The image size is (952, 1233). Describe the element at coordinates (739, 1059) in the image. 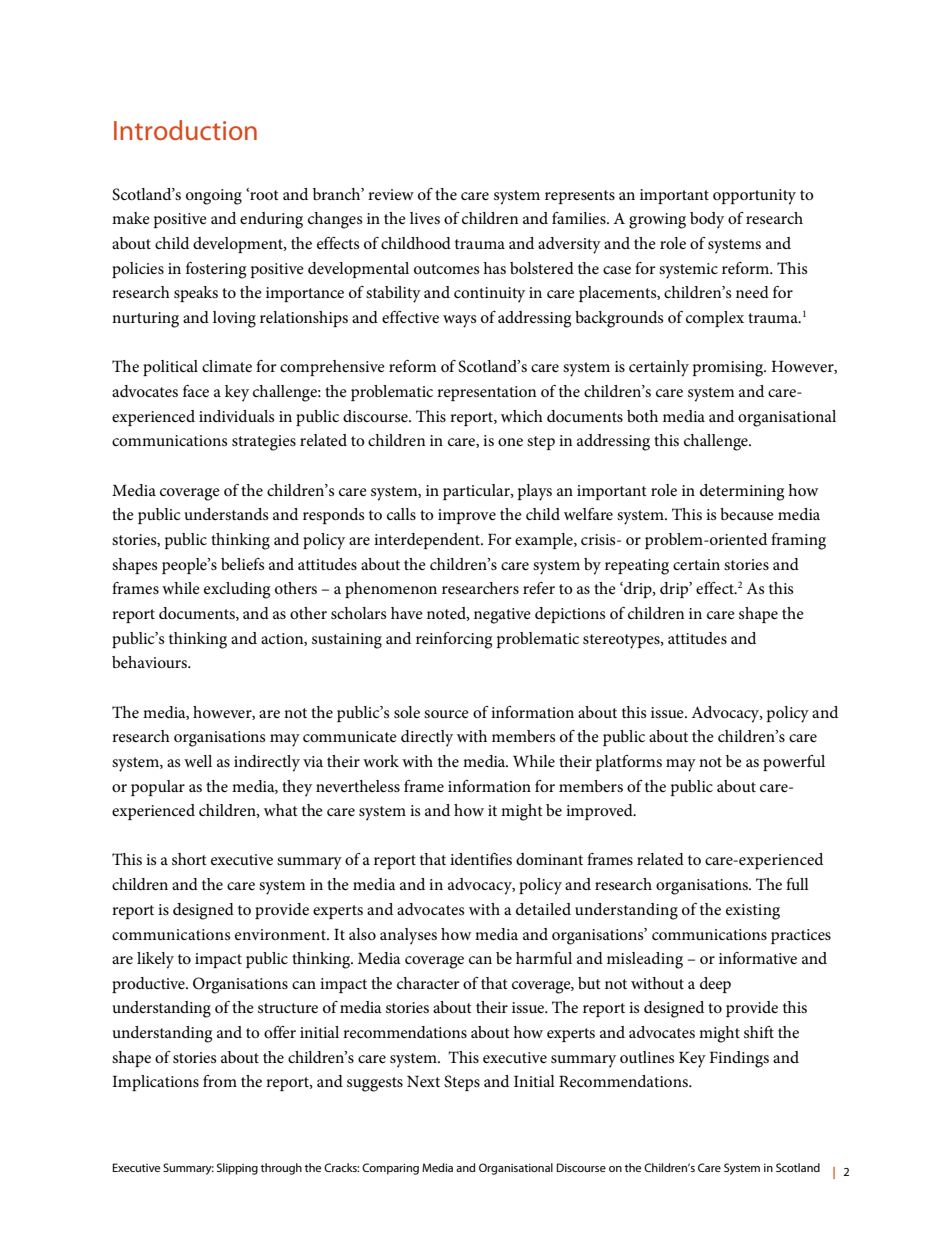

I see `Findings` at that location.
